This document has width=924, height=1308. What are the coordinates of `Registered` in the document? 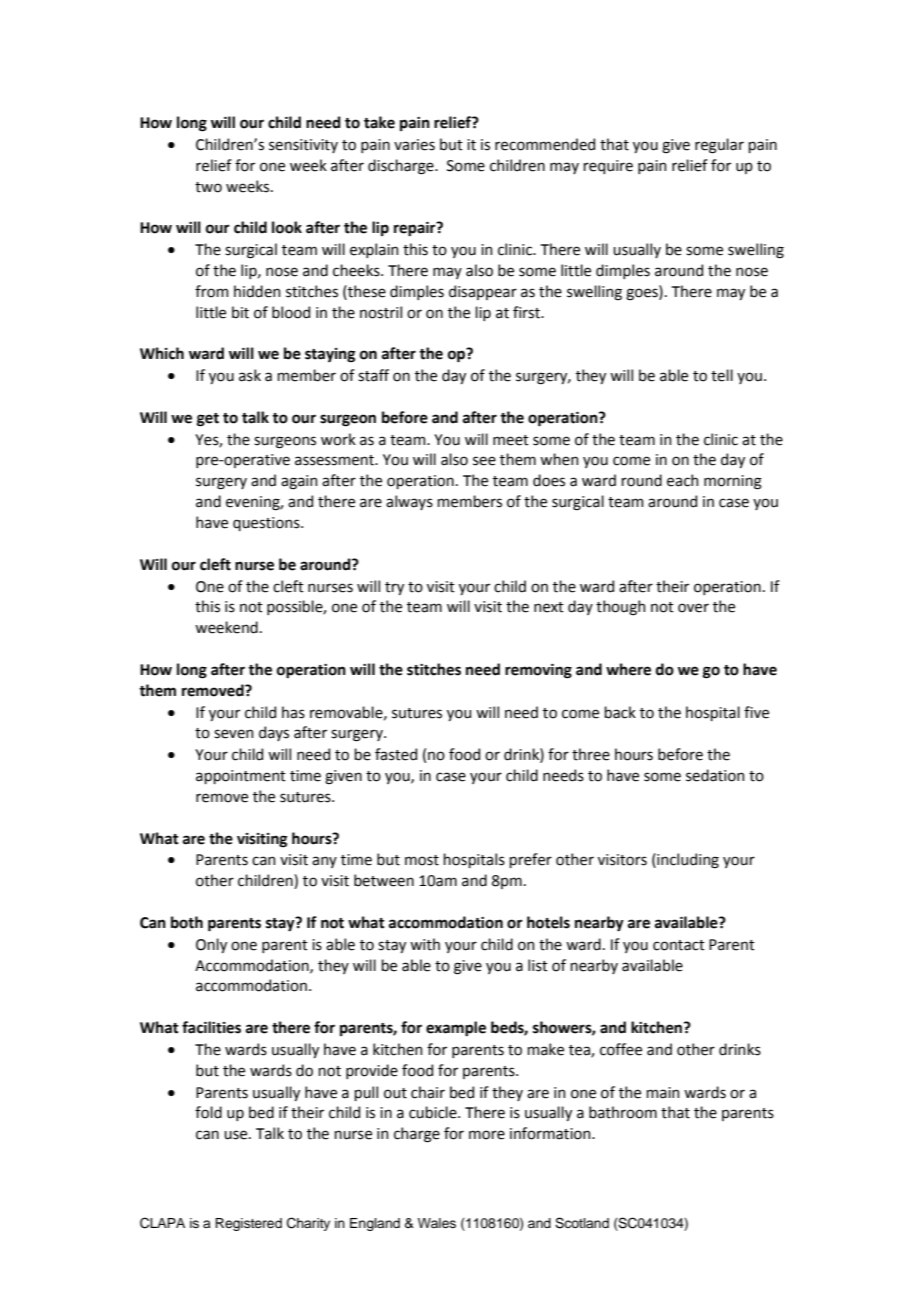 It's located at (248, 1224).
